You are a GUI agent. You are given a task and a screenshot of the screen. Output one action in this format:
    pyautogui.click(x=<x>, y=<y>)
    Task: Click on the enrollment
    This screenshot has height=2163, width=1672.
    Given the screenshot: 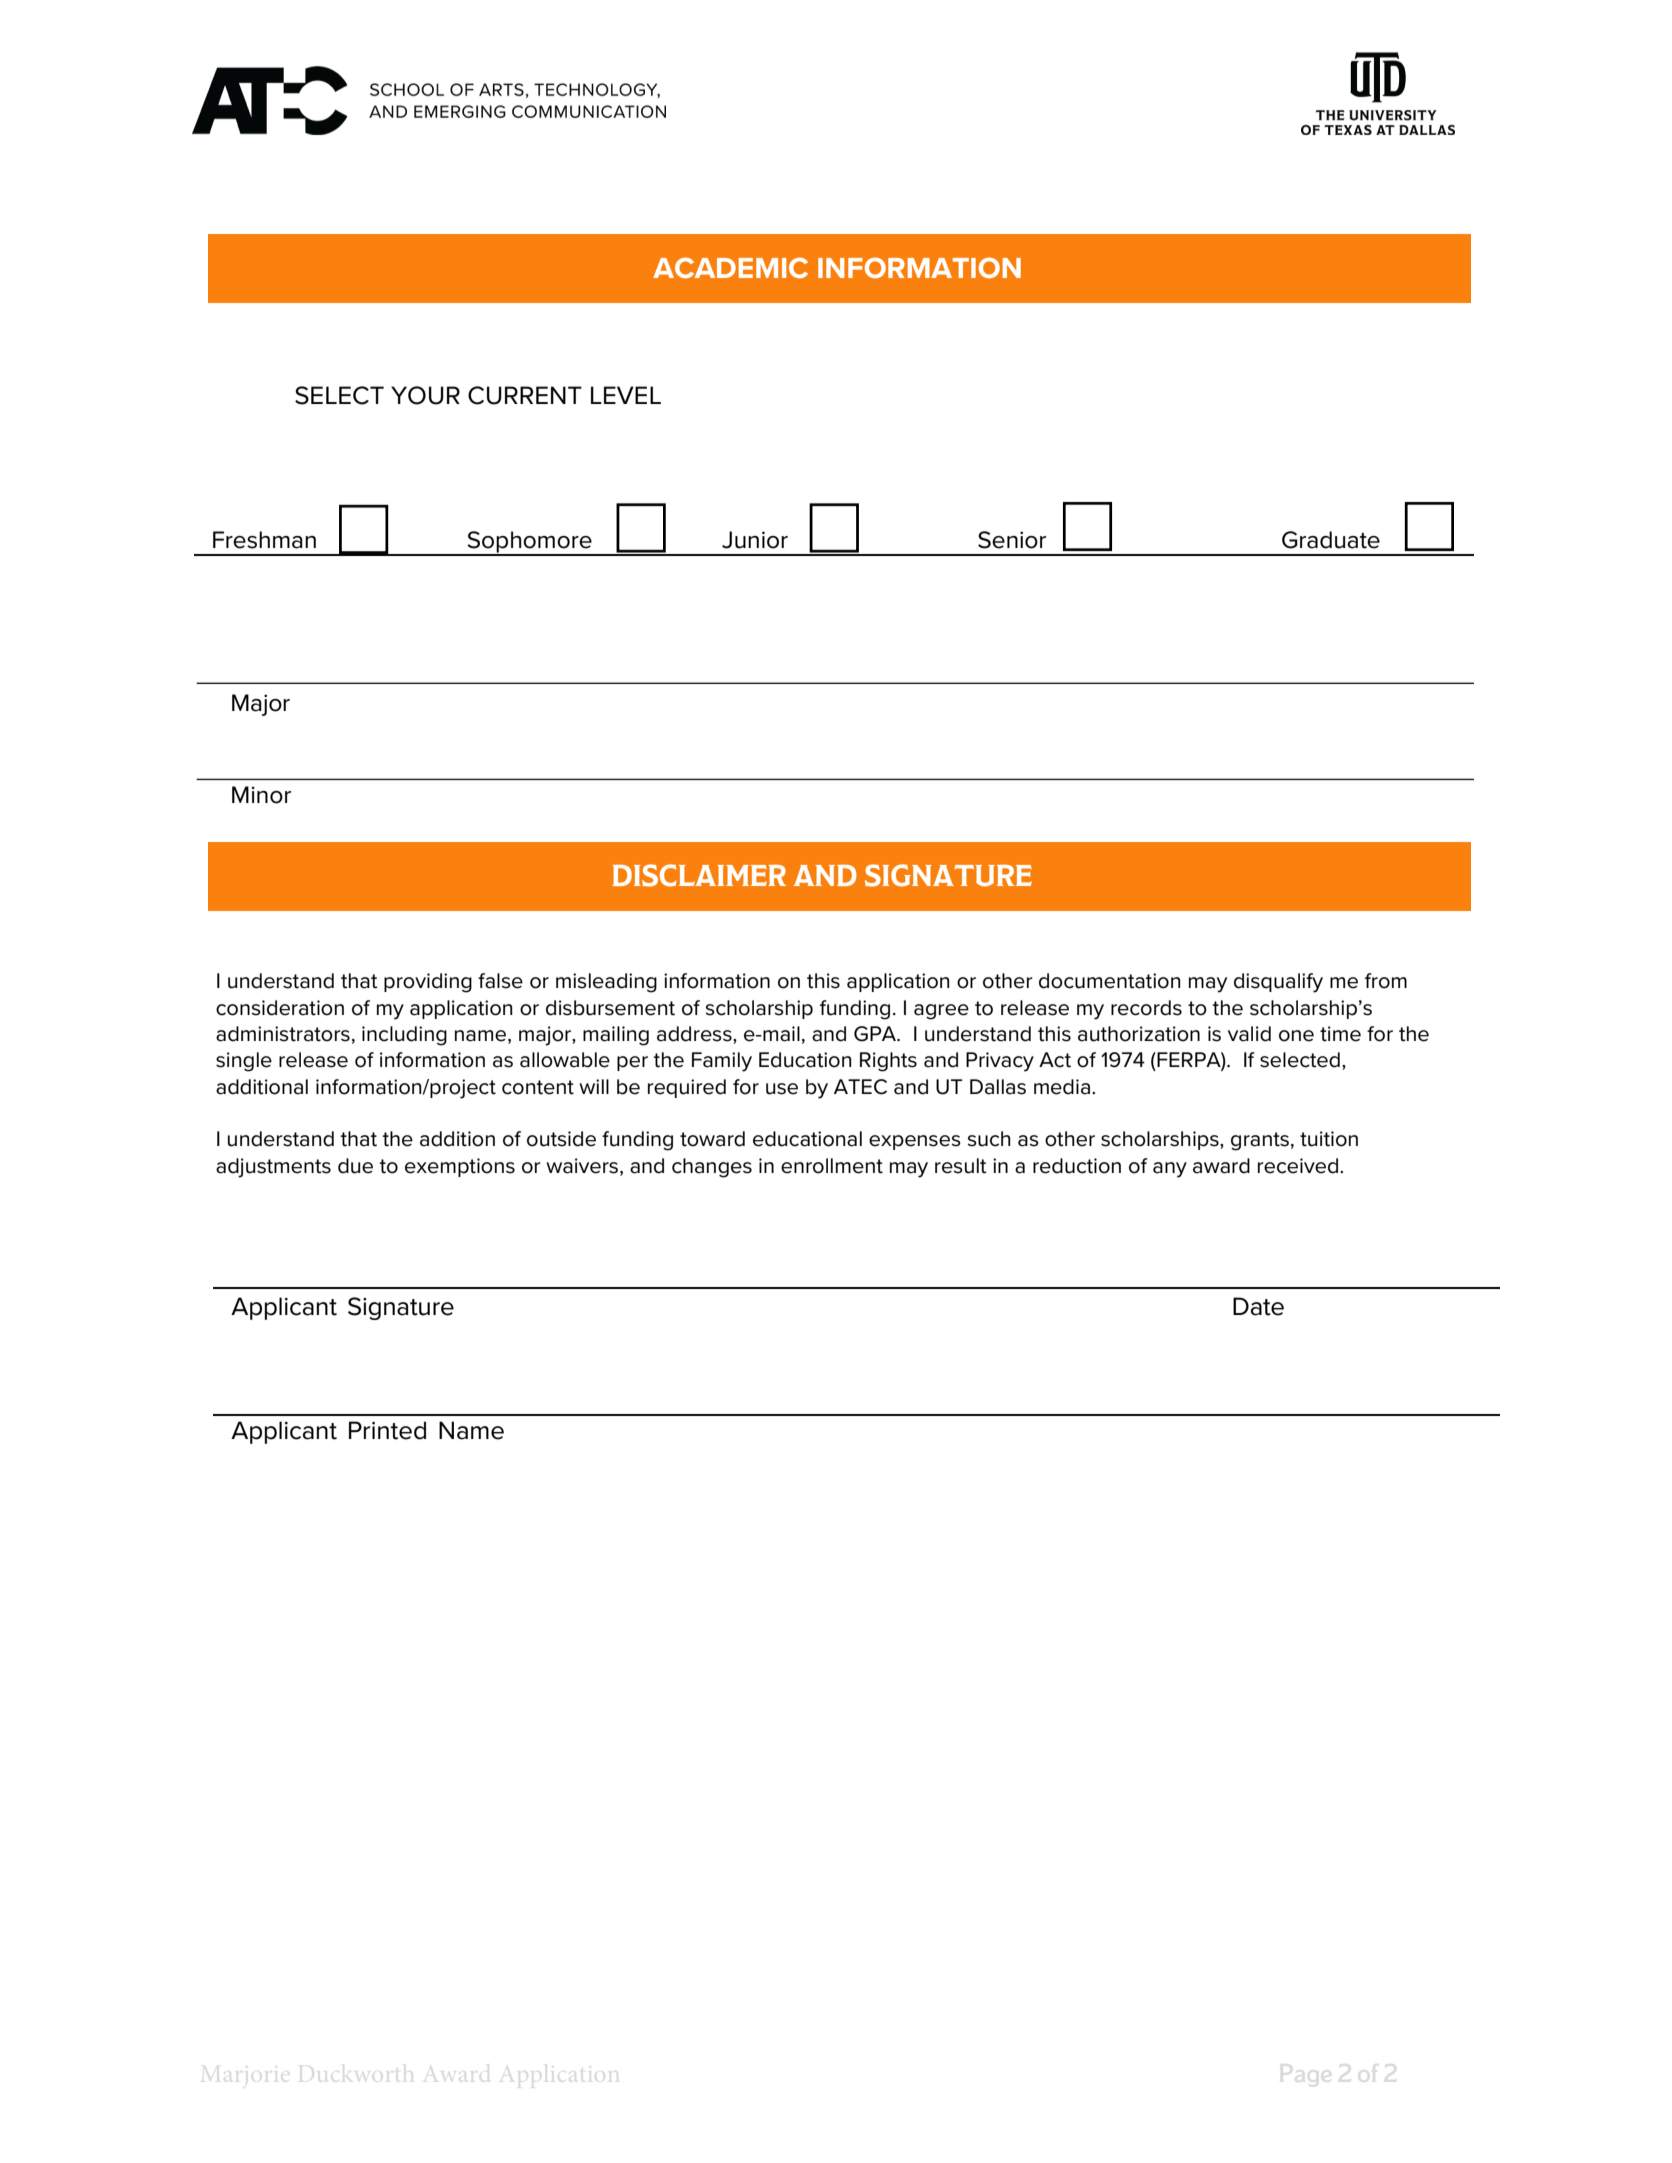 What is the action you would take?
    pyautogui.click(x=832, y=1166)
